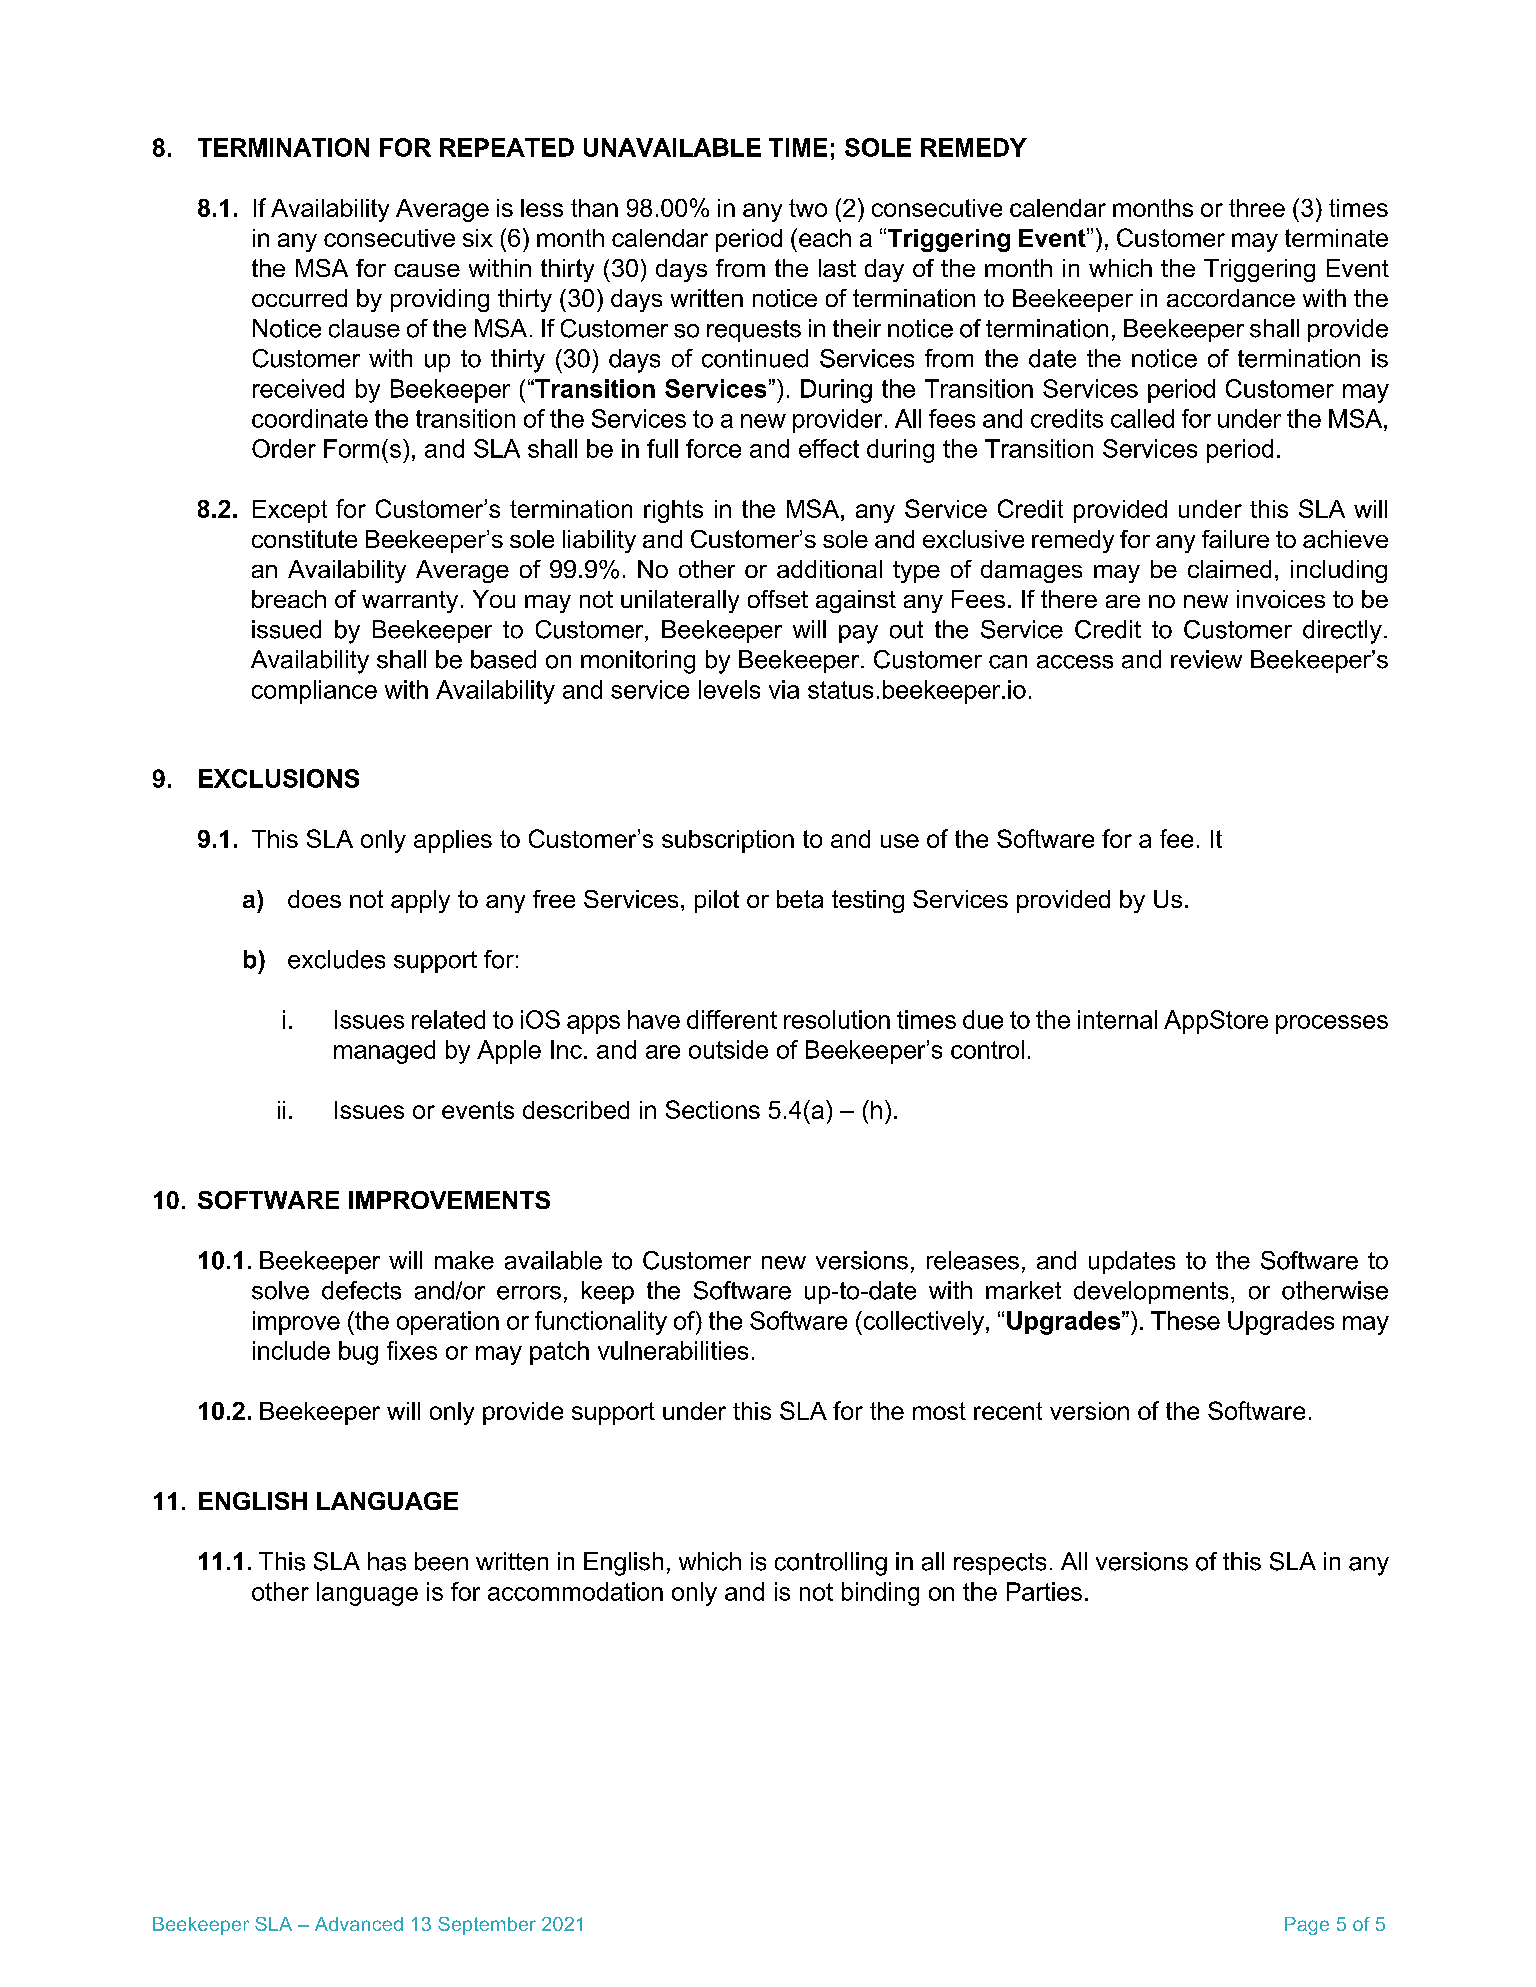  I want to click on Advanced, so click(359, 1924).
